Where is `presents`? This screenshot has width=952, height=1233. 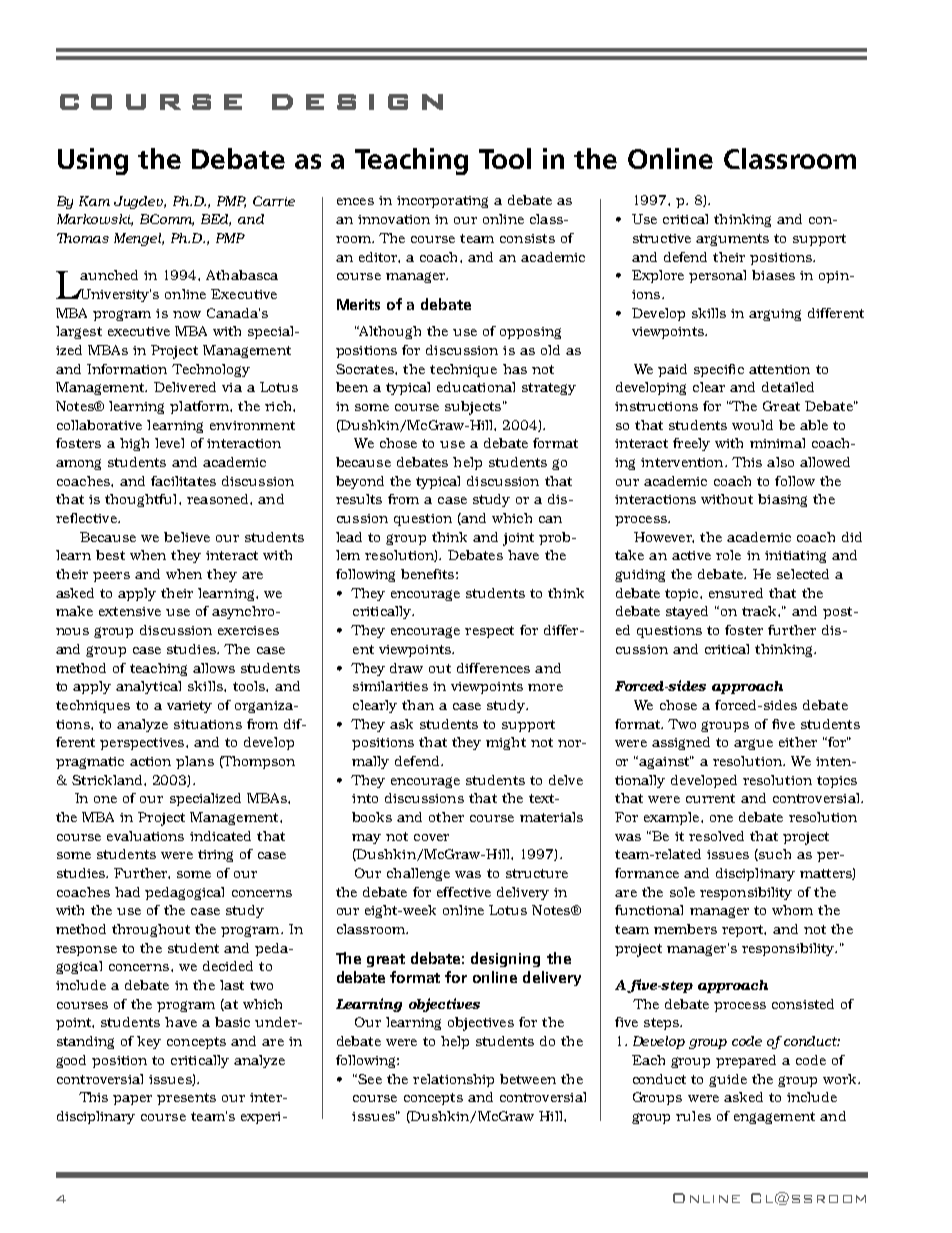 presents is located at coordinates (186, 1099).
